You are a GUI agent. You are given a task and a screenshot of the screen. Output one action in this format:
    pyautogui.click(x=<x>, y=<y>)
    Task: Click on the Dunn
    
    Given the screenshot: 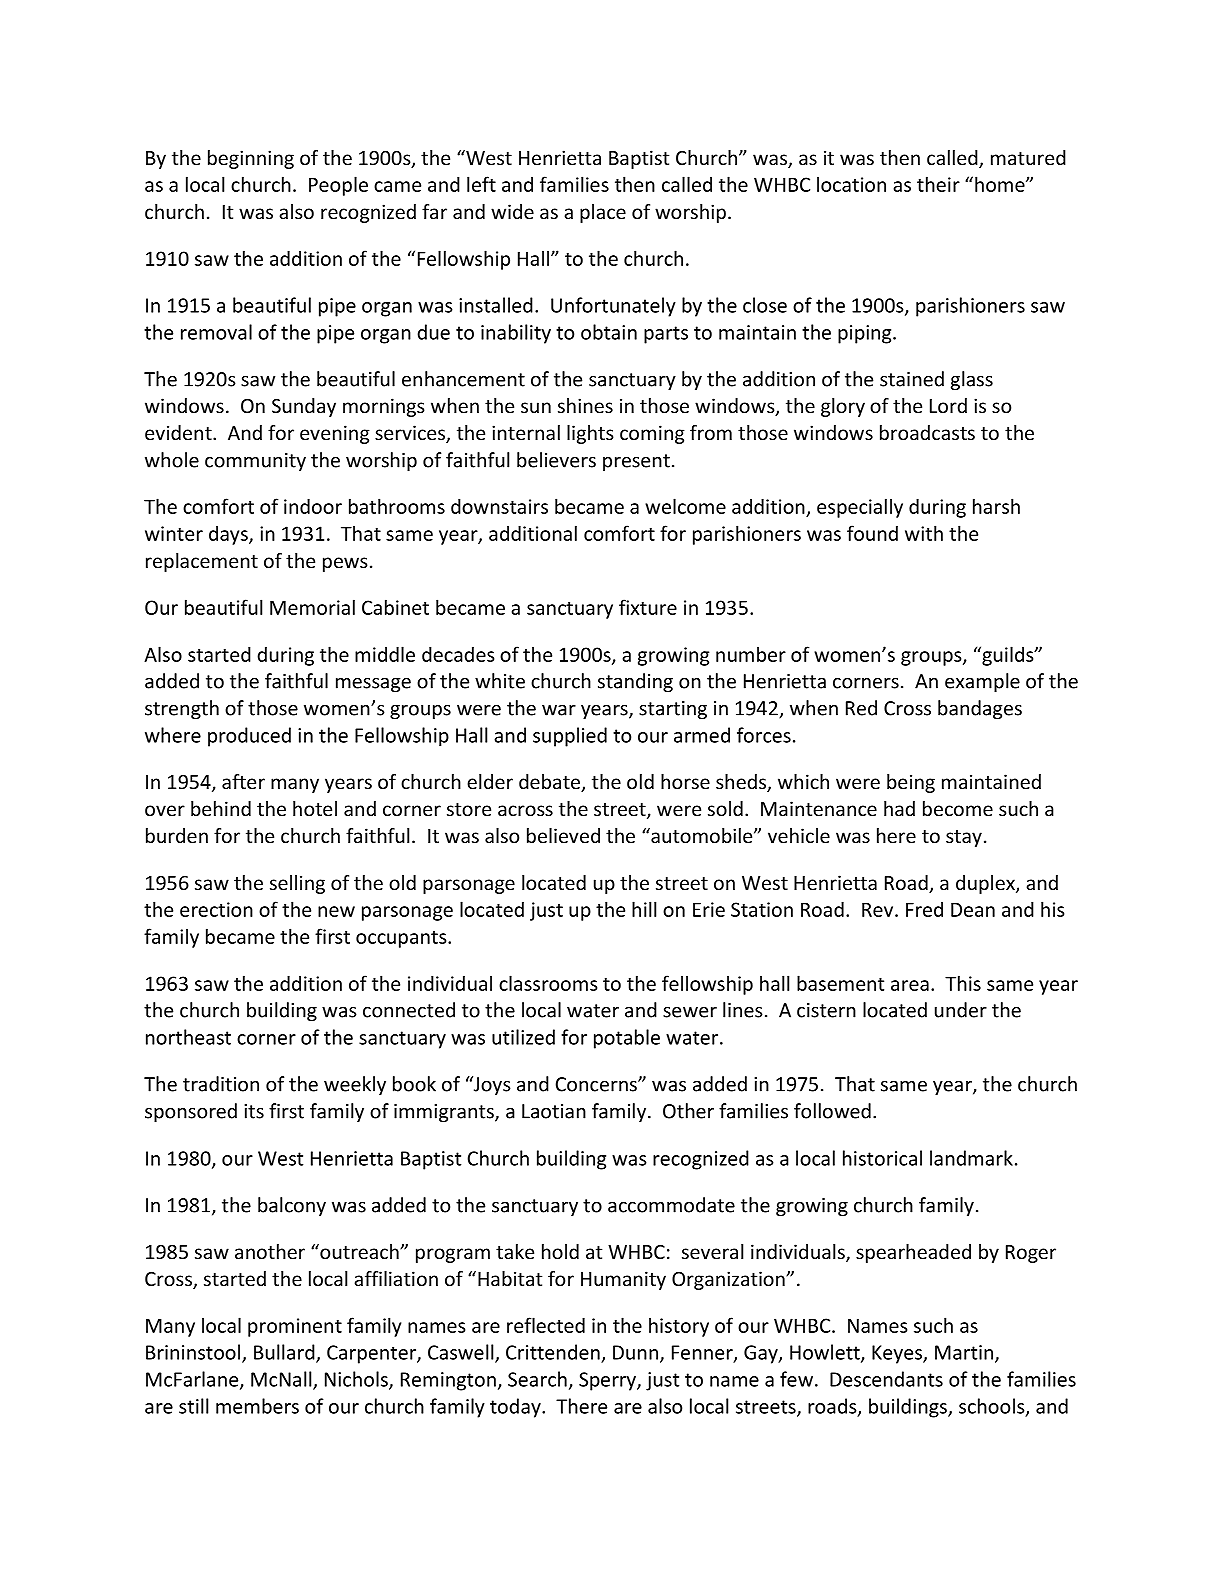 What is the action you would take?
    pyautogui.click(x=635, y=1352)
